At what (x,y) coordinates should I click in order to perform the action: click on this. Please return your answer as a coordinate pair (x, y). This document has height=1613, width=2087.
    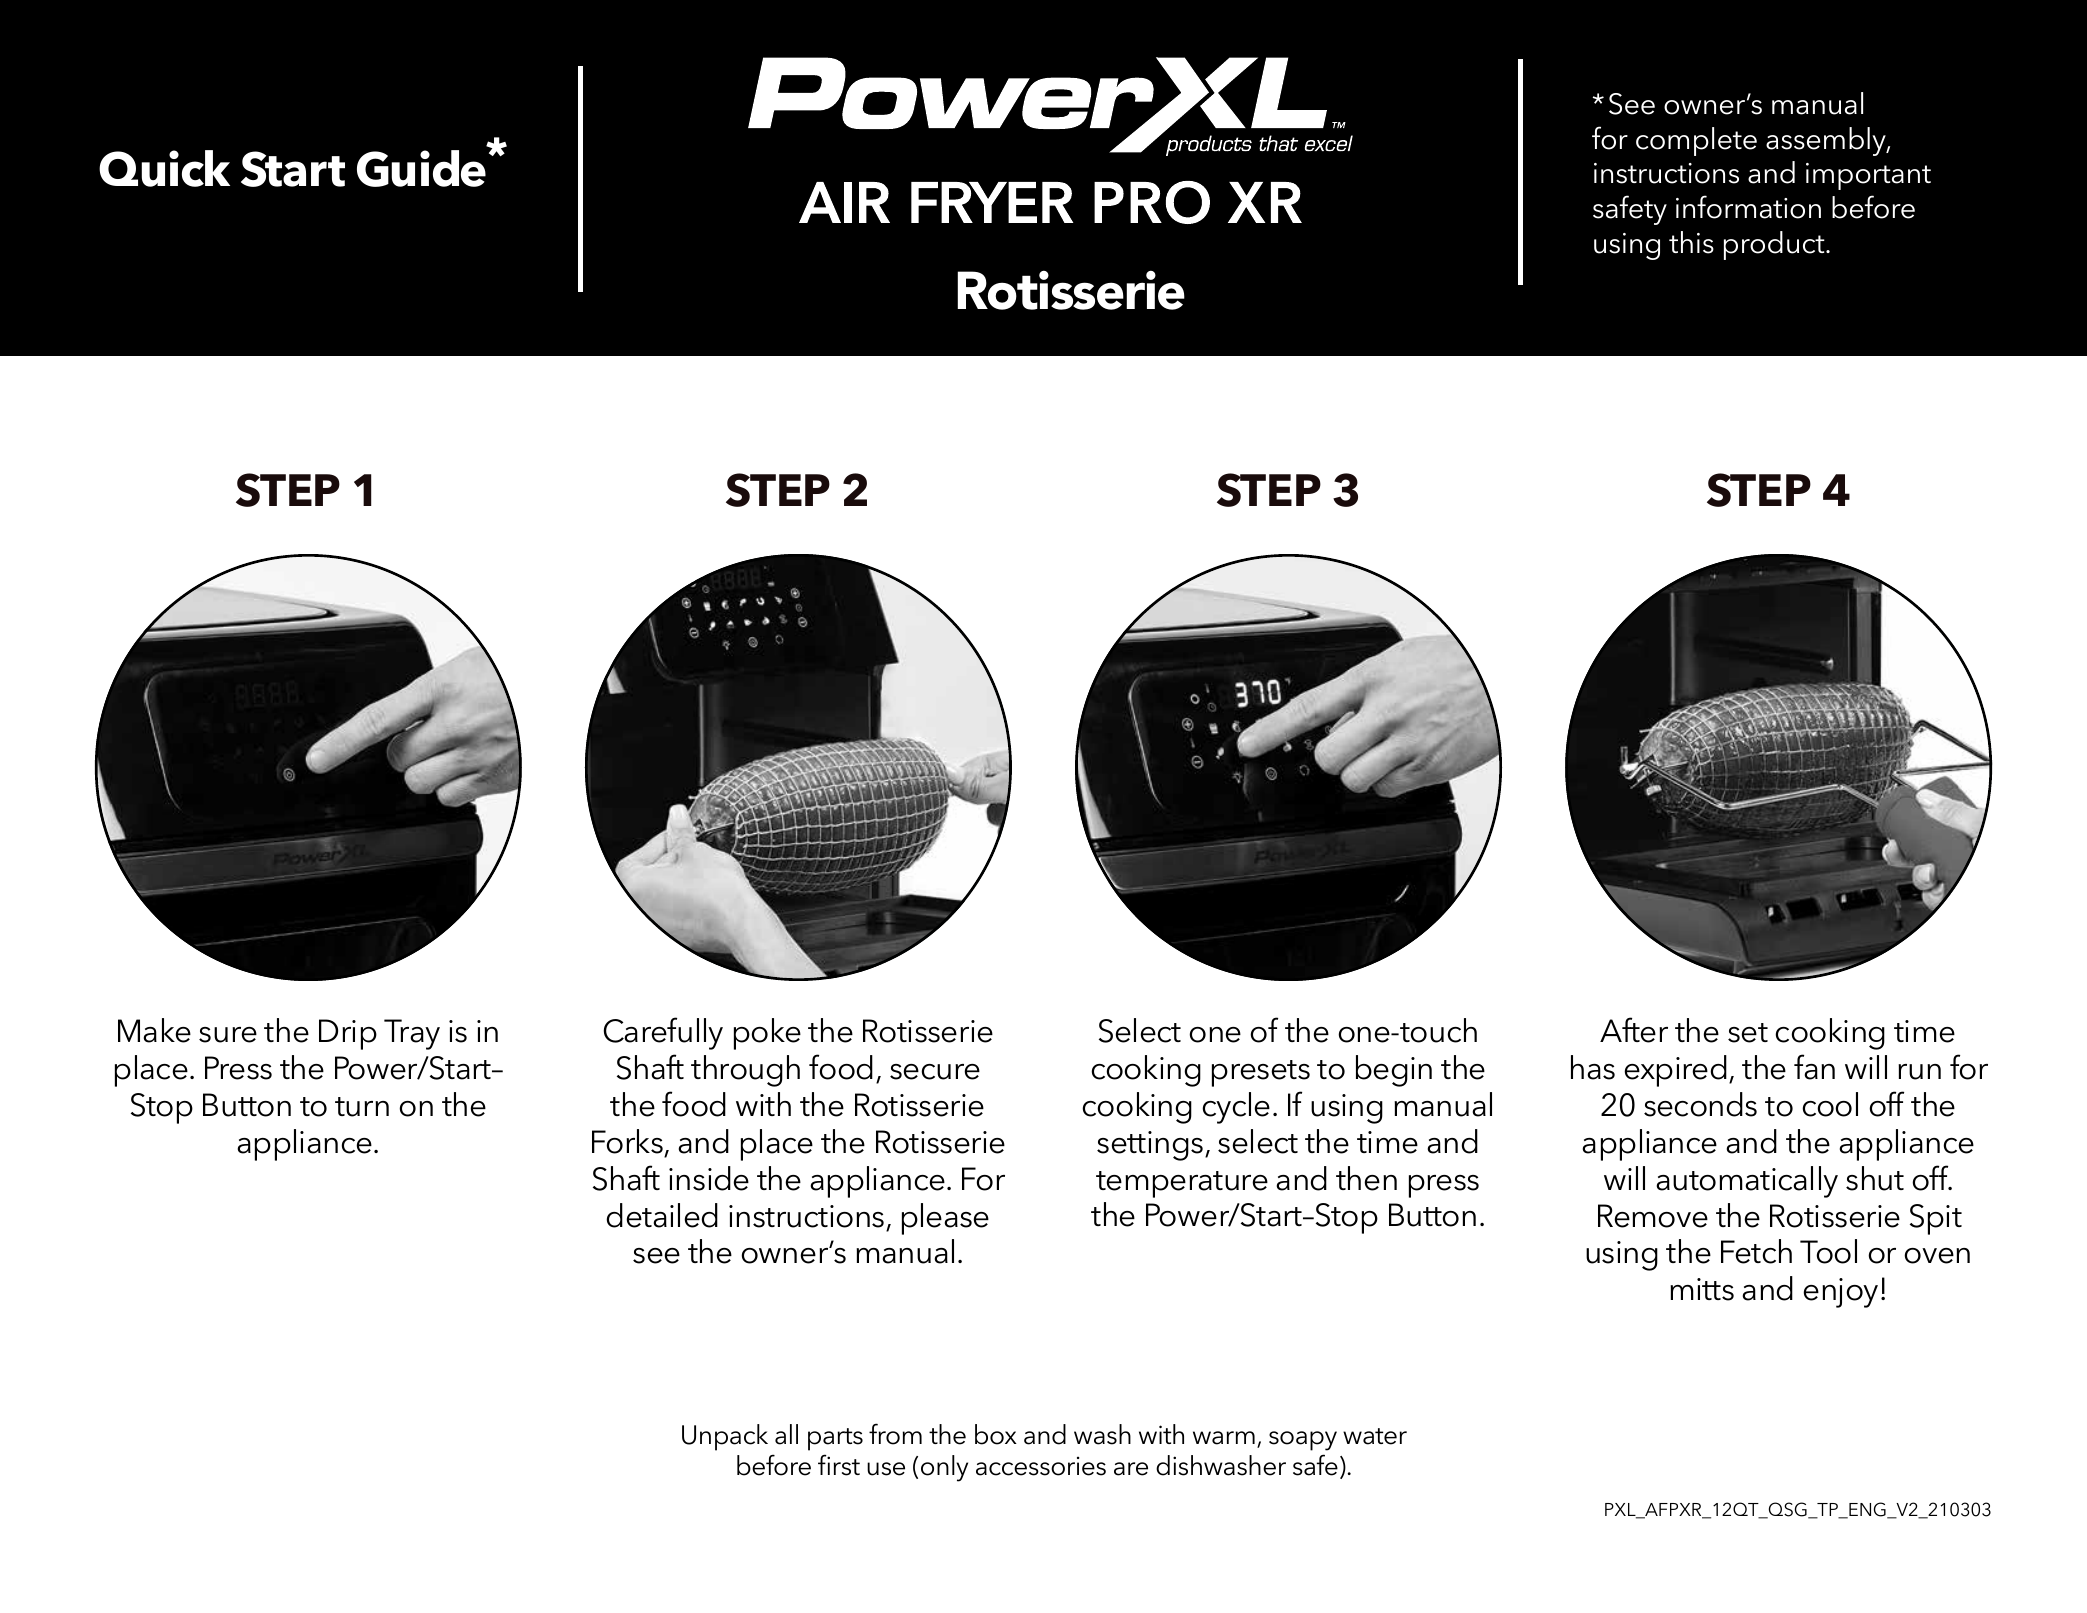
    Looking at the image, I should click on (1691, 242).
